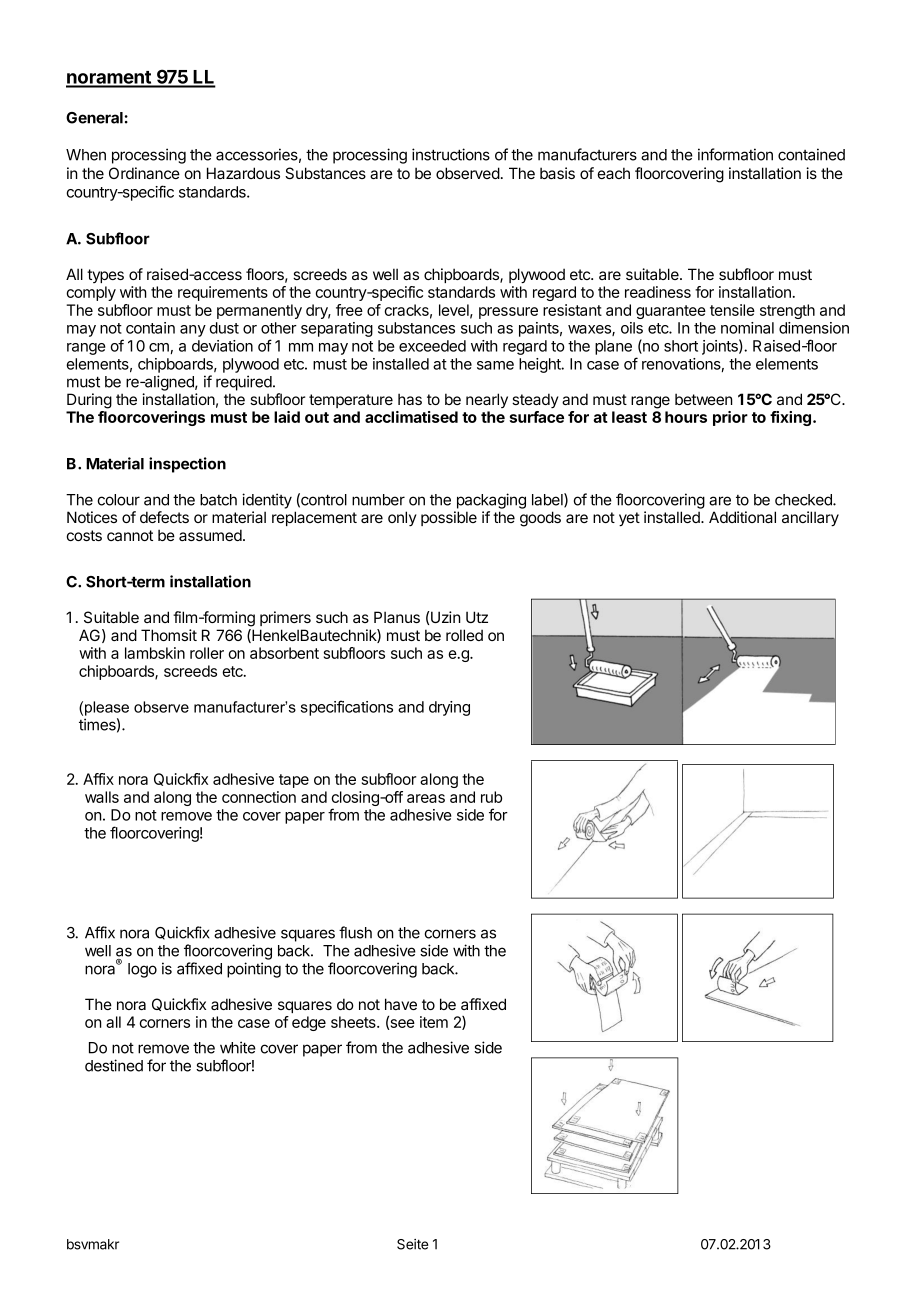  Describe the element at coordinates (449, 518) in the screenshot. I see `possible` at that location.
